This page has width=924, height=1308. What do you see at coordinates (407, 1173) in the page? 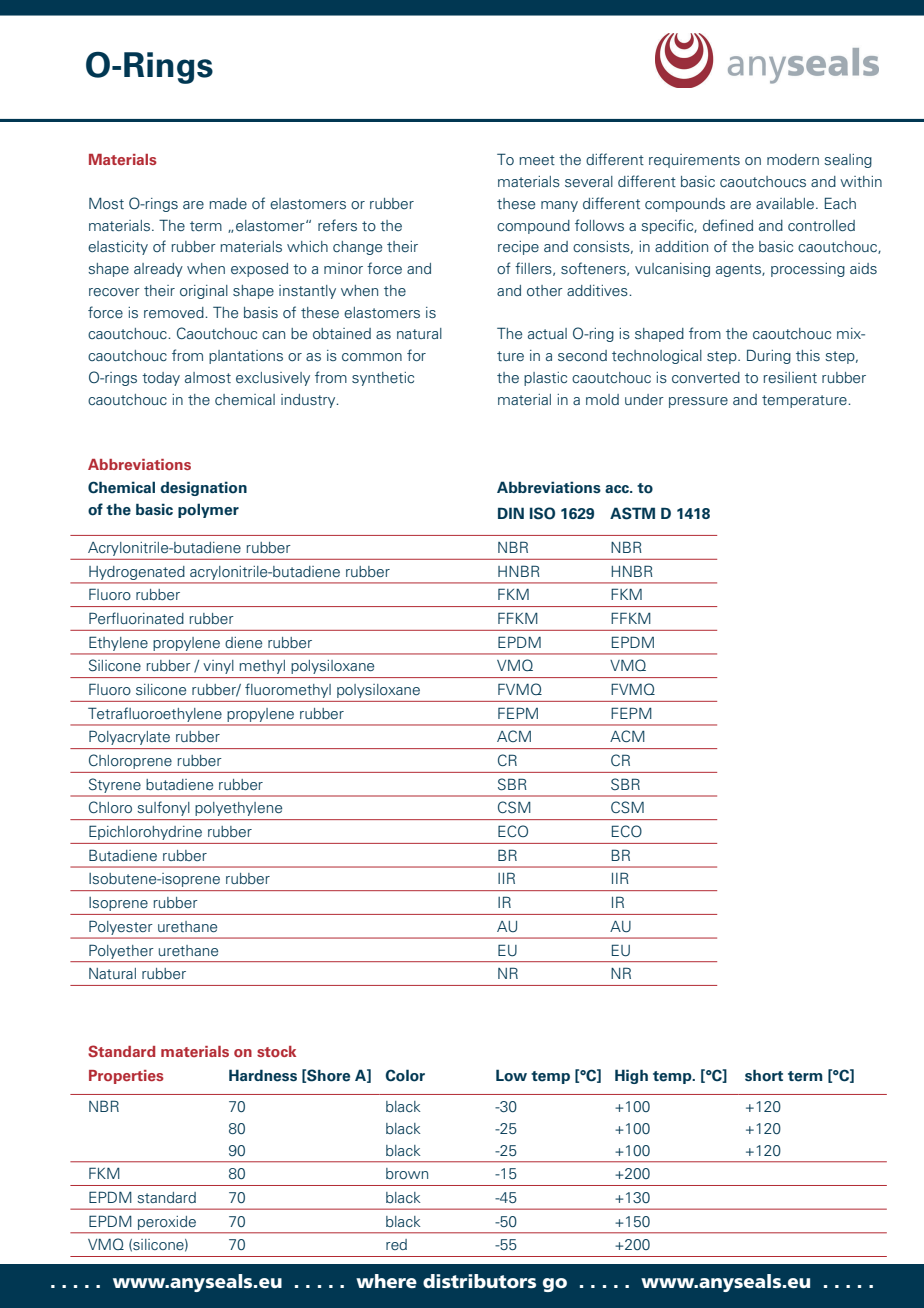
I see `brown` at bounding box center [407, 1173].
